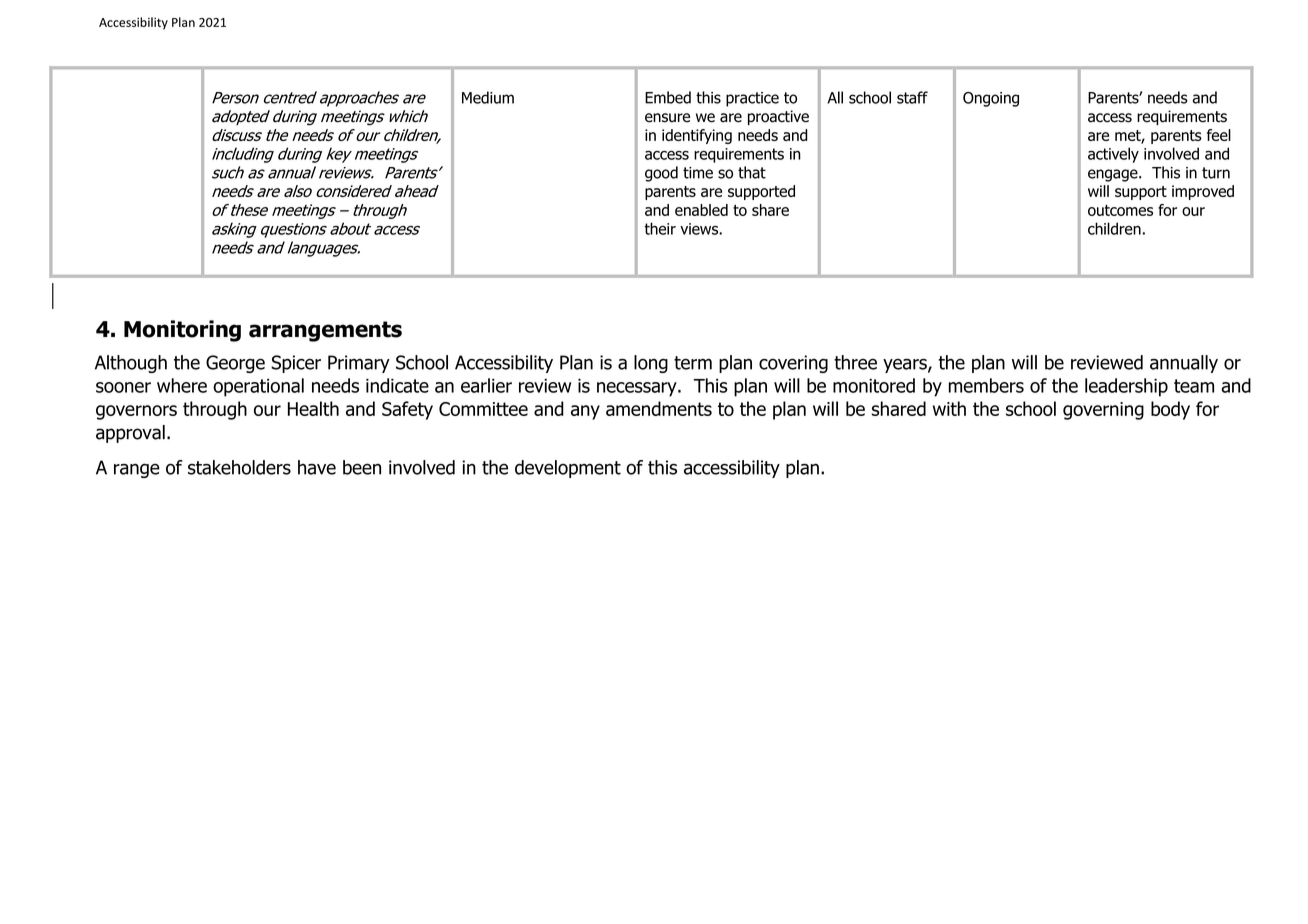  Describe the element at coordinates (239, 467) in the screenshot. I see `stakeholders` at that location.
